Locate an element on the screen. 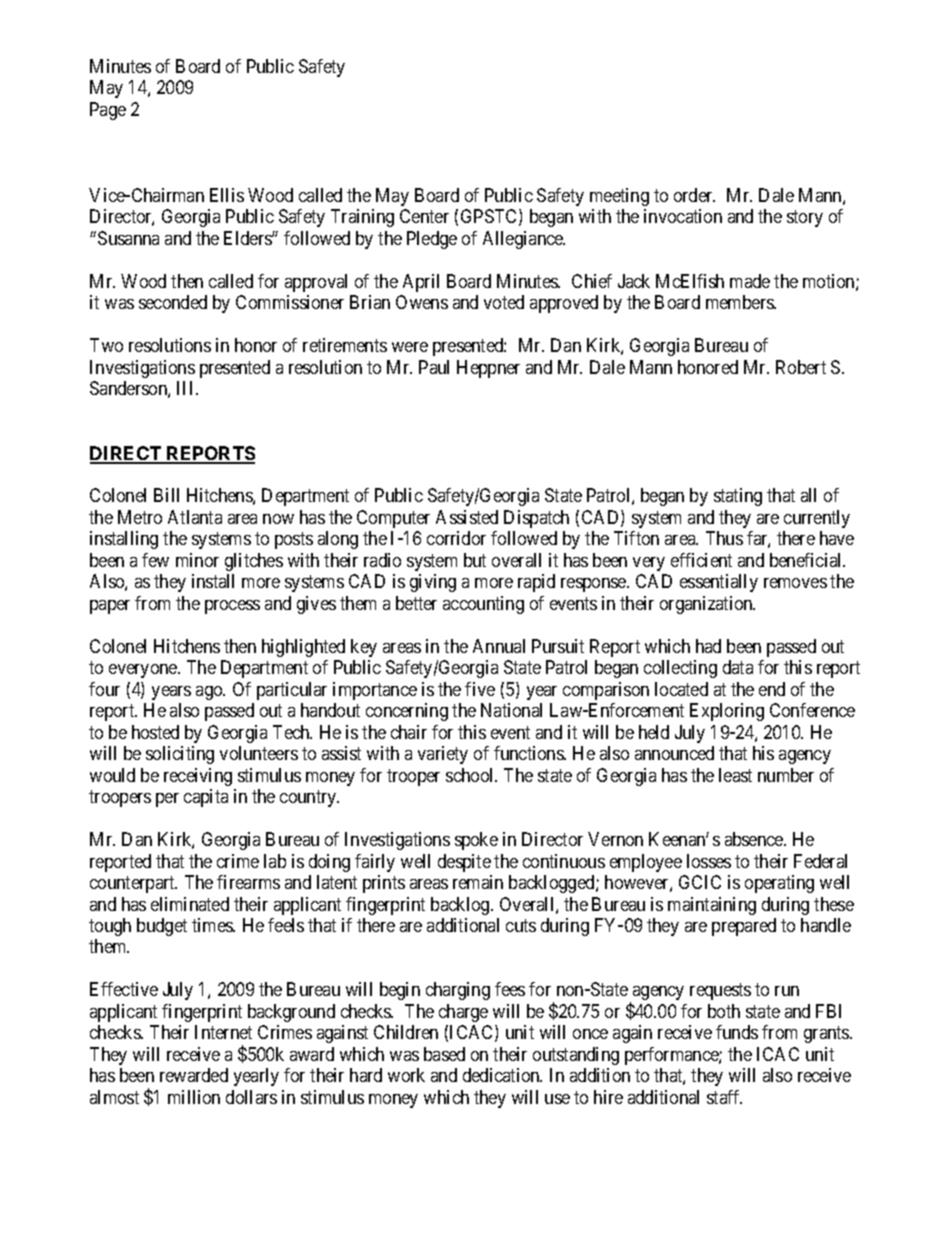 The height and width of the screenshot is (1233, 952). five is located at coordinates (480, 689).
